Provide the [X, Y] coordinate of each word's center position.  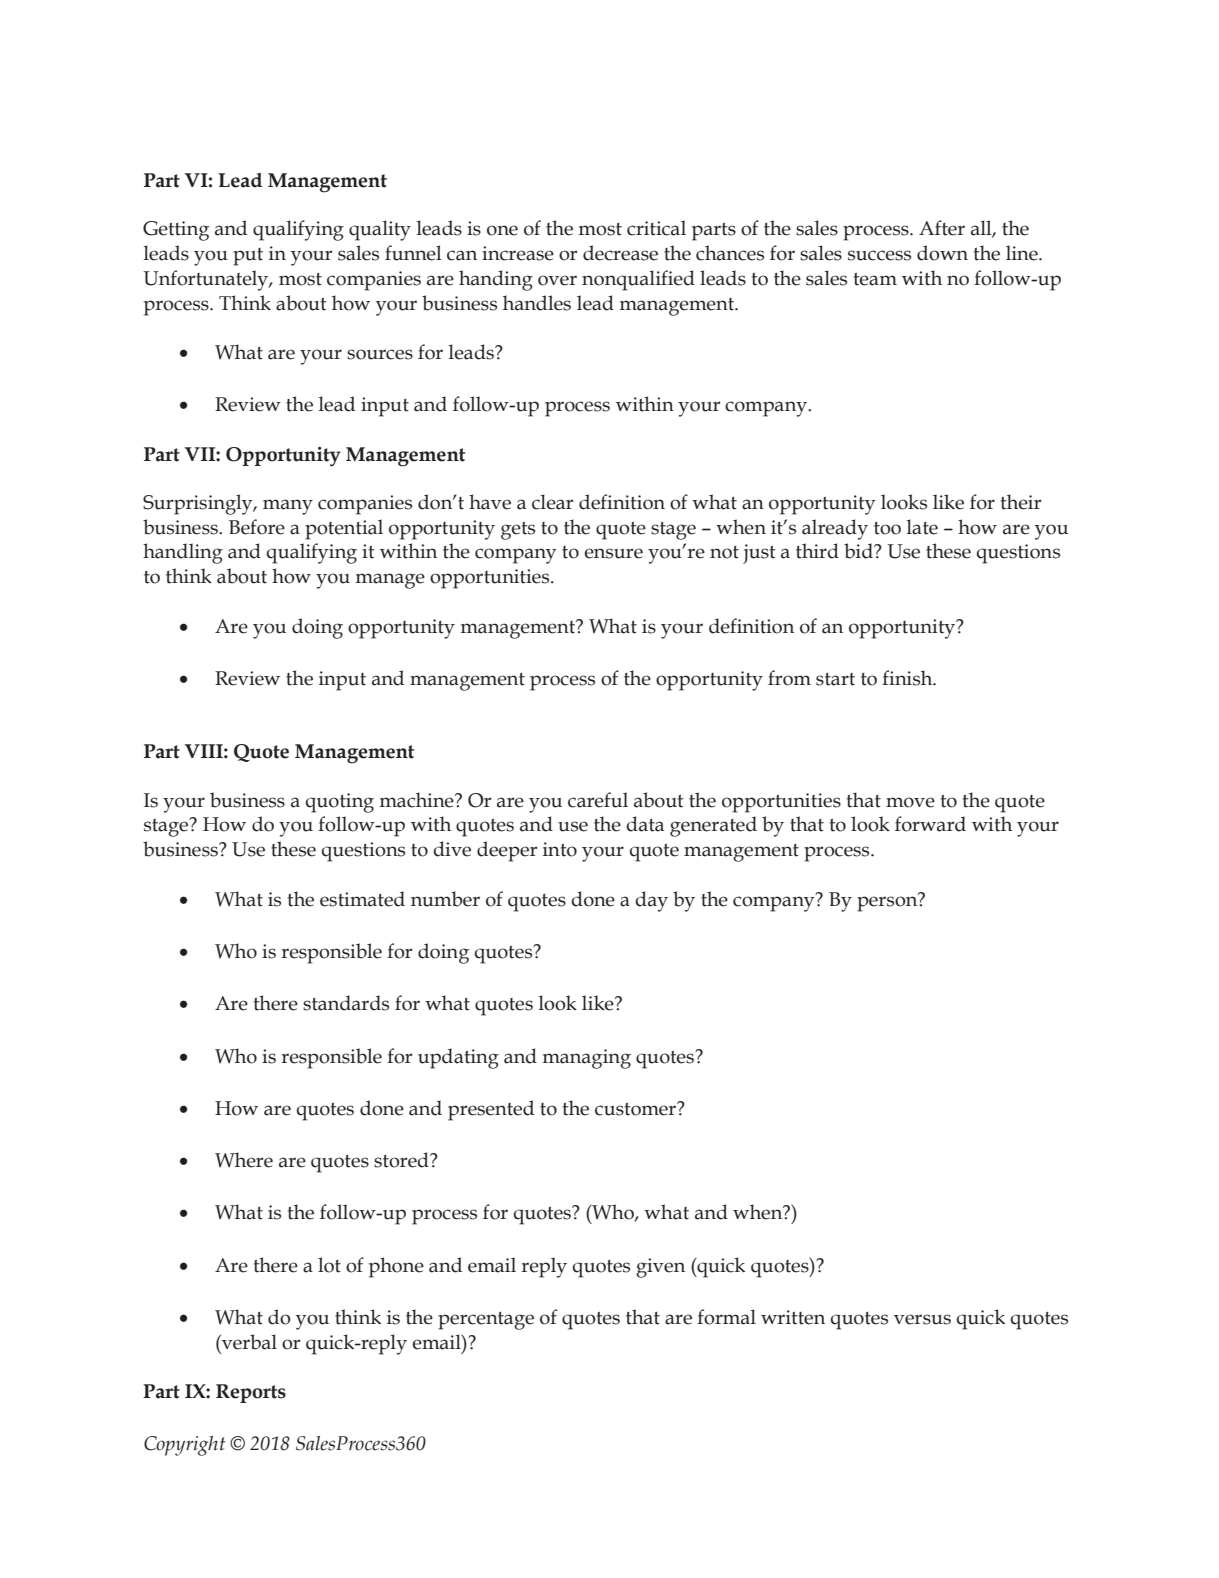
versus [922, 1319]
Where [244, 1160]
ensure [613, 553]
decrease [620, 253]
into [560, 849]
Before [257, 527]
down [942, 253]
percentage [486, 1321]
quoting [340, 803]
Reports [251, 1393]
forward [930, 824]
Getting [176, 231]
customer [636, 1109]
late [922, 527]
